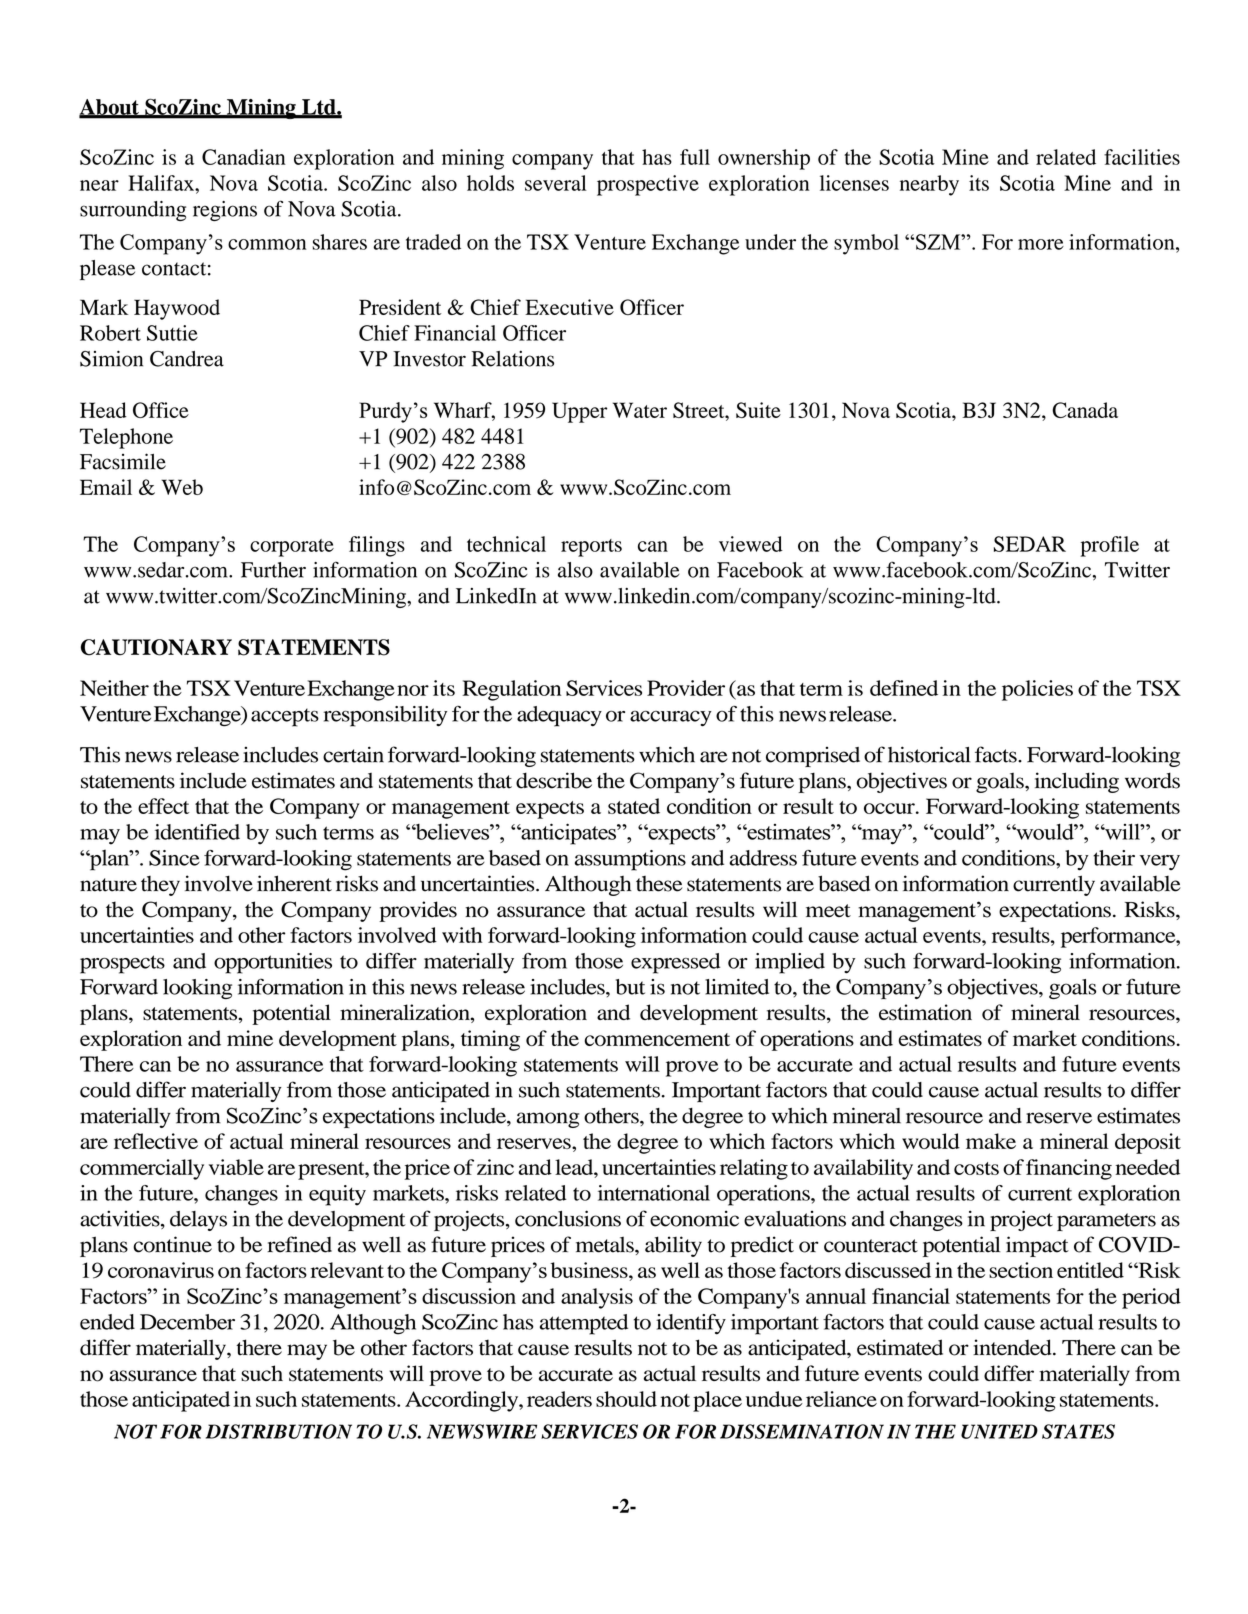 Image resolution: width=1248 pixels, height=1614 pixels. What do you see at coordinates (584, 1324) in the document?
I see `attempted` at bounding box center [584, 1324].
